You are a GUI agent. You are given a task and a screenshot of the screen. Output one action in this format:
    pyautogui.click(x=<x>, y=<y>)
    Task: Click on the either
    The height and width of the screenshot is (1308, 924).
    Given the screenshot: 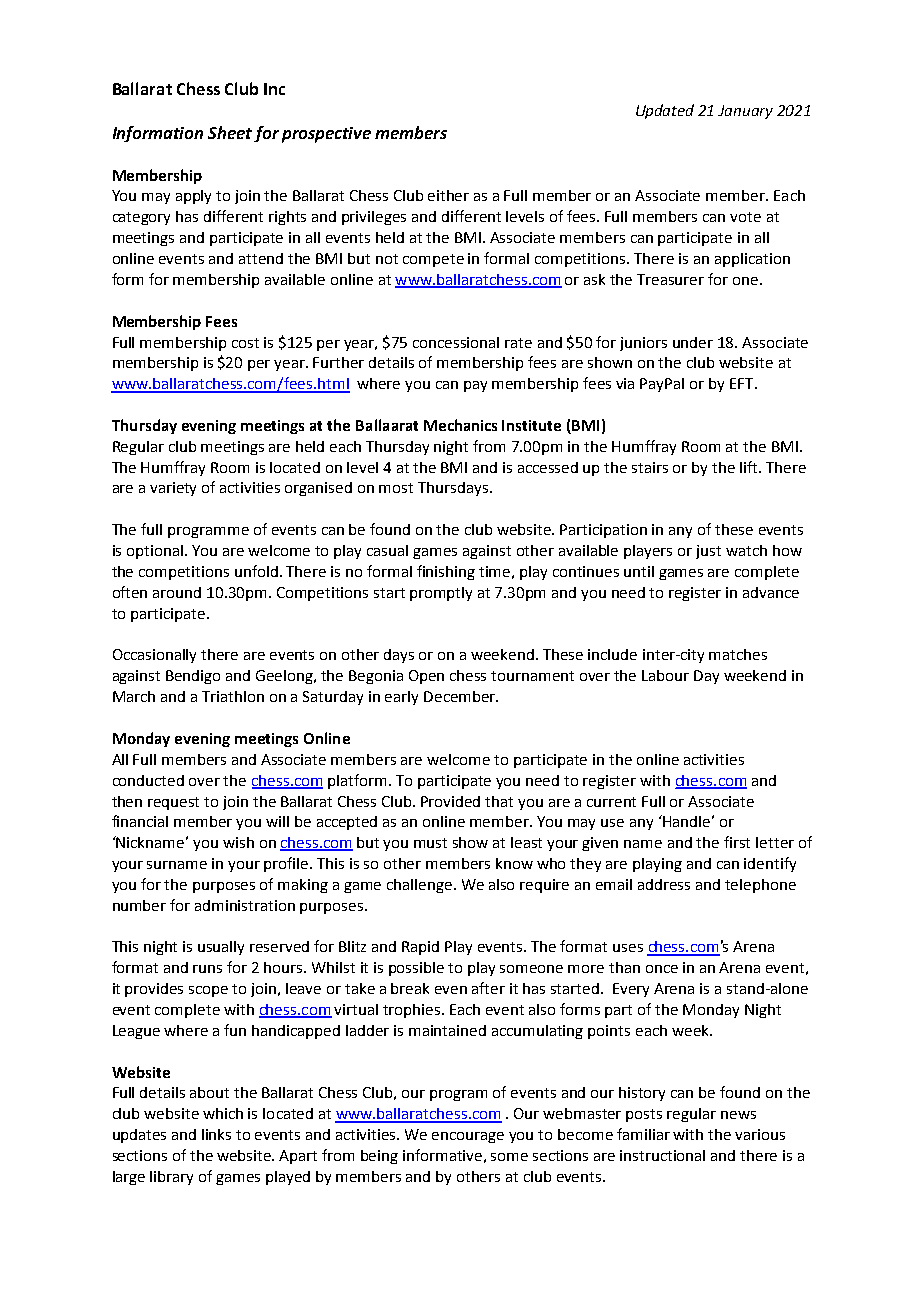 What is the action you would take?
    pyautogui.click(x=448, y=195)
